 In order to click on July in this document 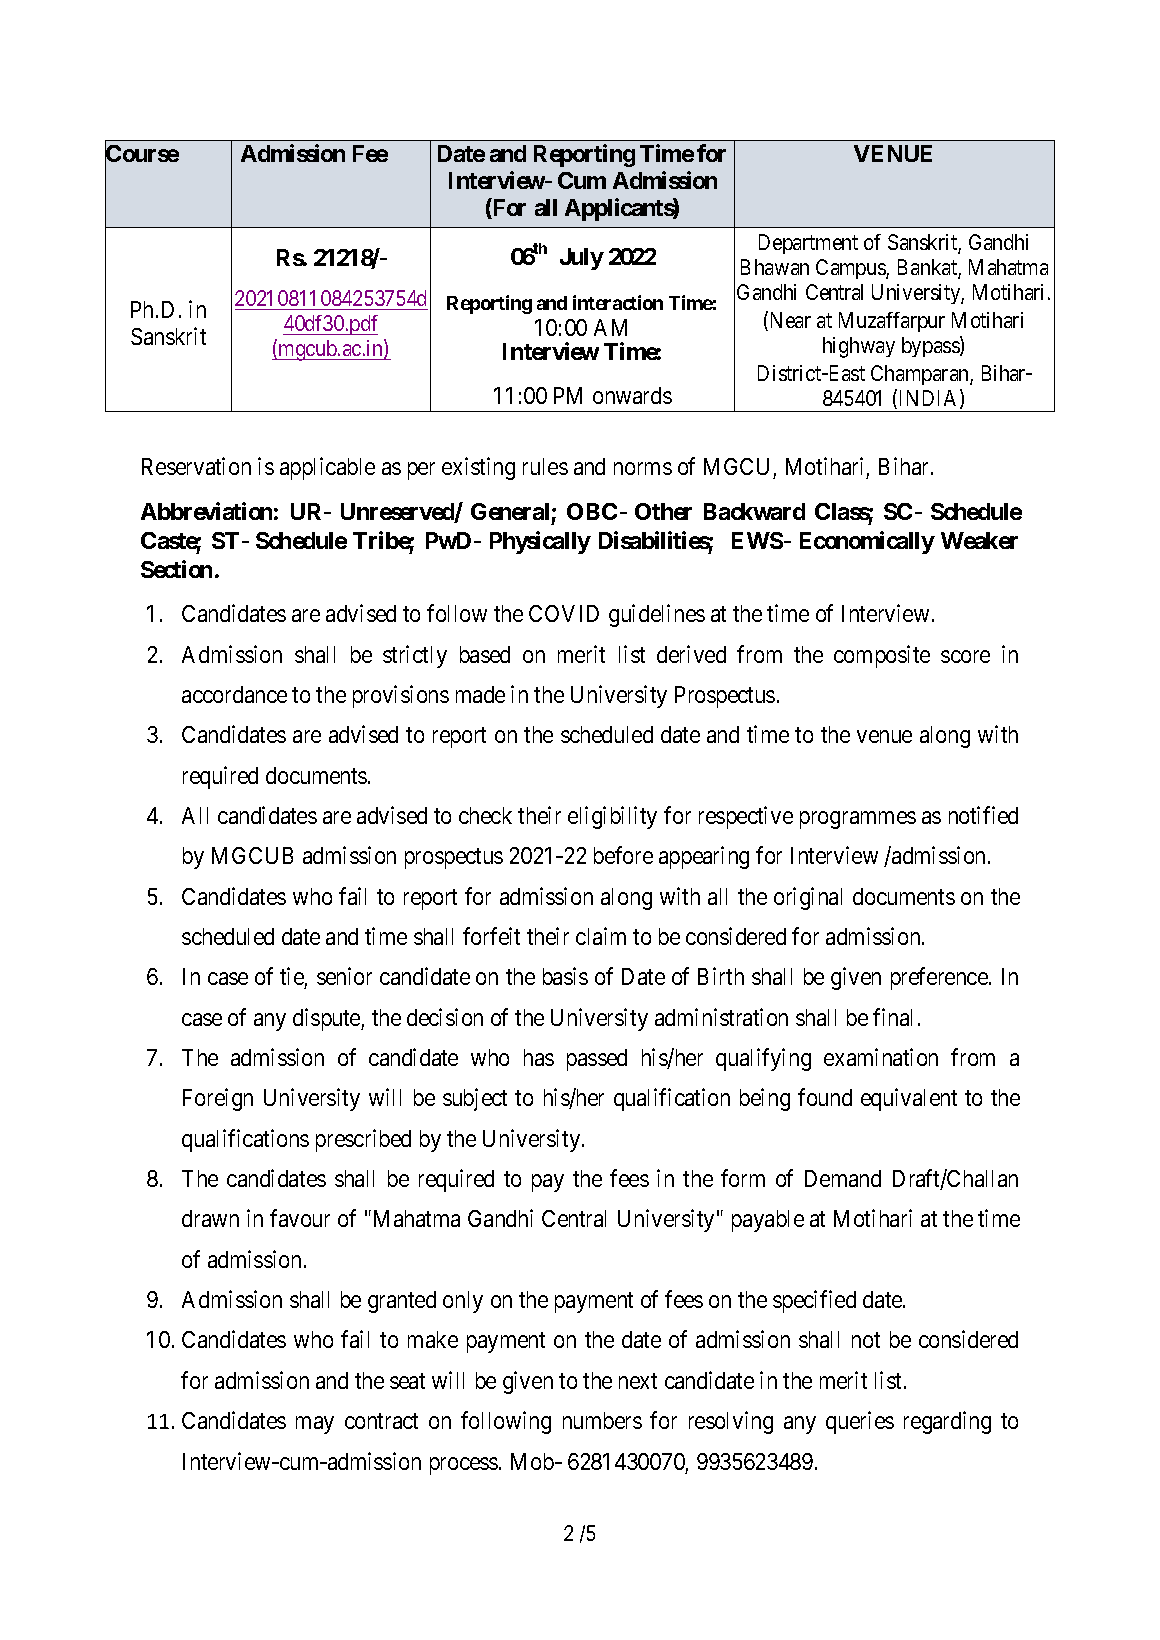, I will do `click(582, 259)`.
